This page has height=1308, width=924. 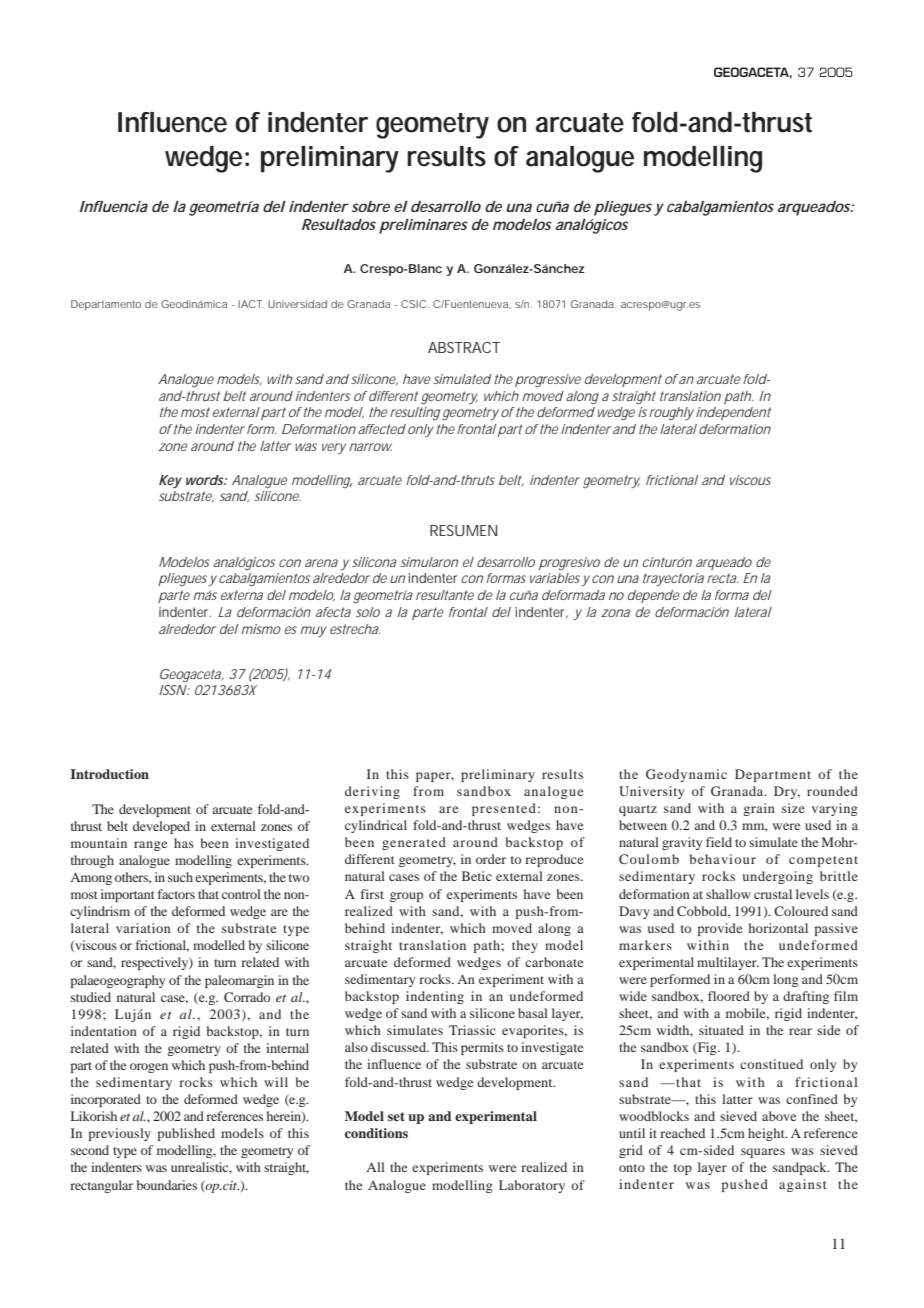 What do you see at coordinates (787, 792) in the page?
I see `Dry` at bounding box center [787, 792].
